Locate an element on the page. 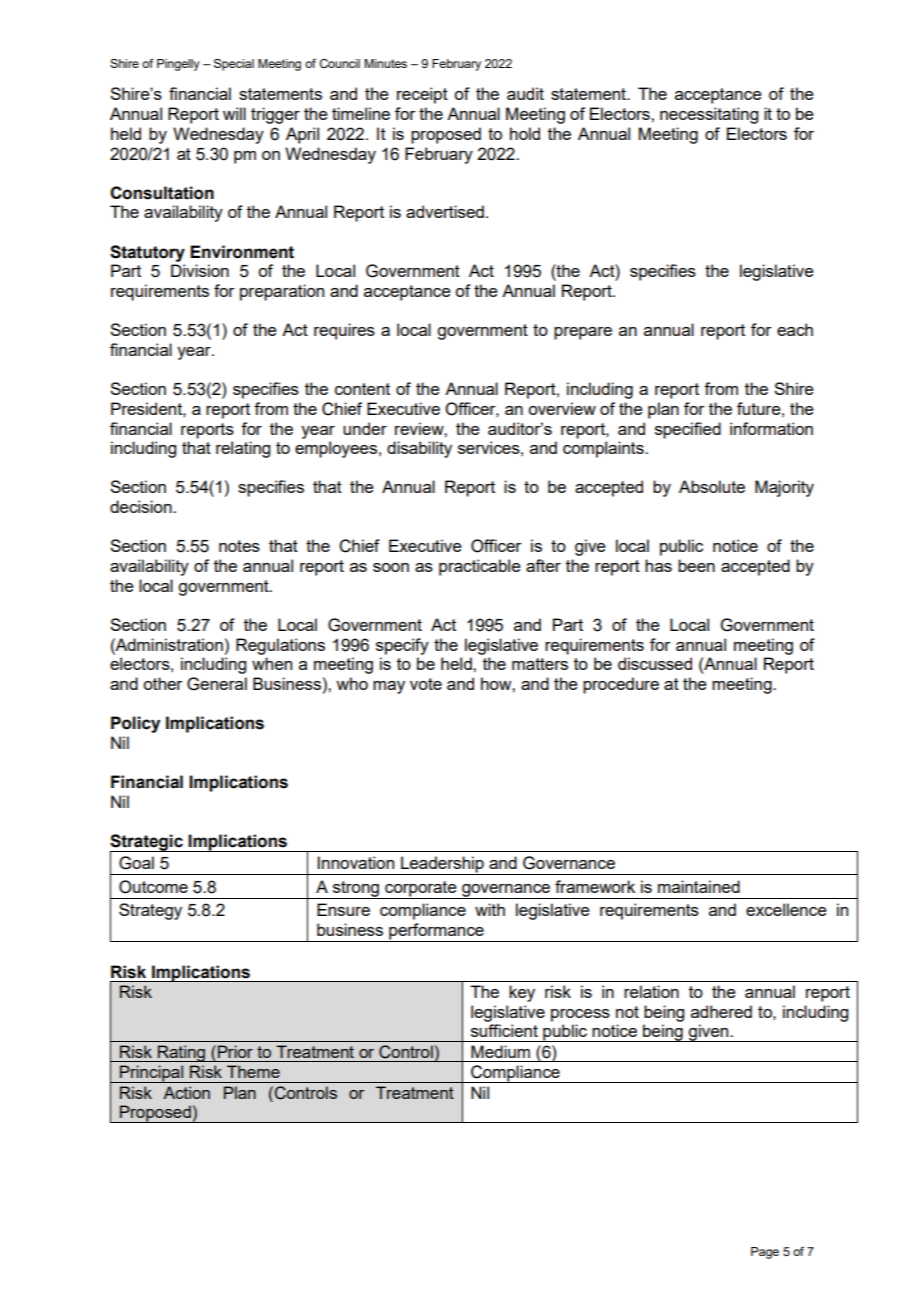  process is located at coordinates (580, 1015).
